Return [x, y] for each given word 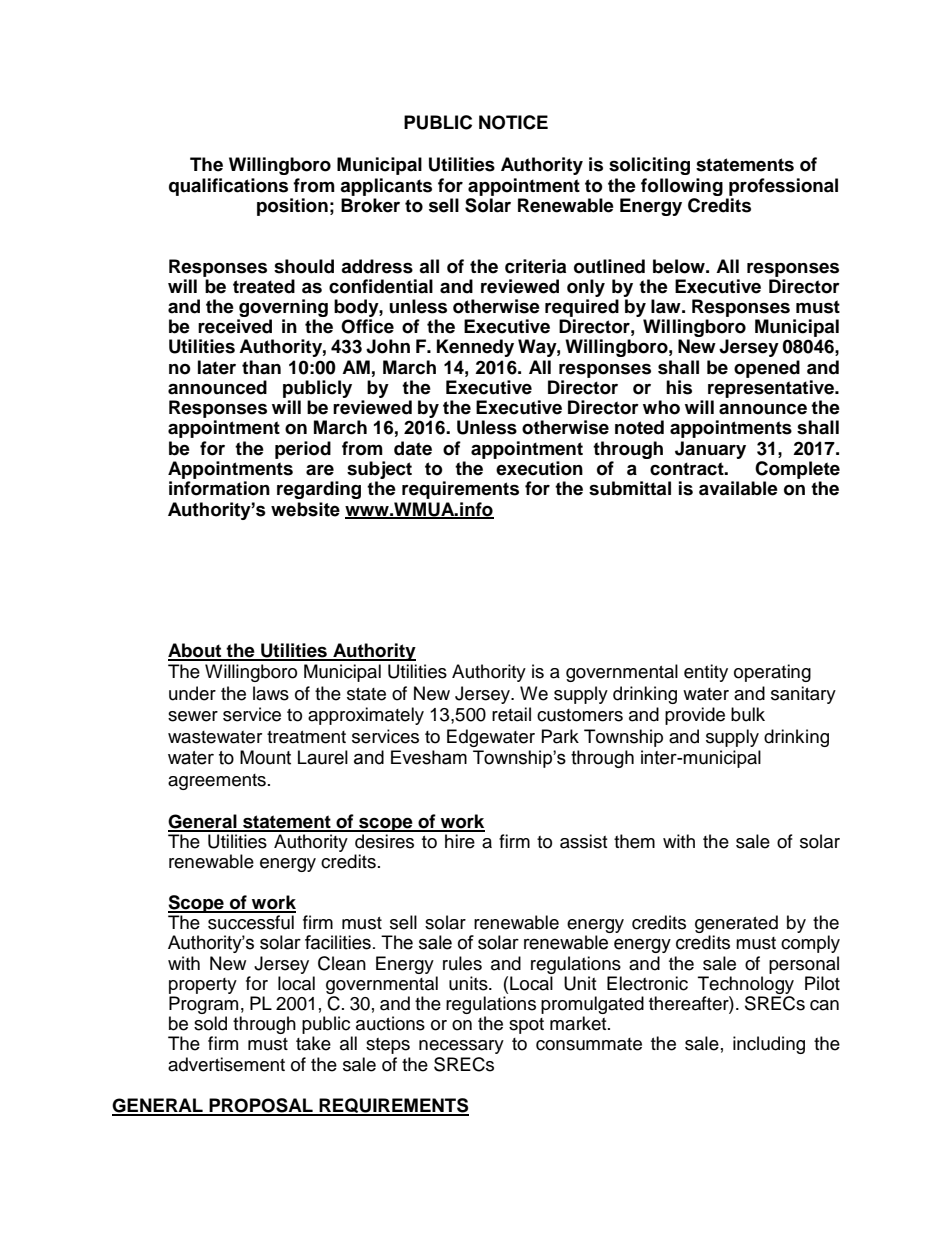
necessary [461, 1047]
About [196, 651]
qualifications [228, 187]
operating [772, 673]
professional [783, 187]
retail [511, 714]
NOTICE [513, 122]
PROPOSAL [261, 1106]
